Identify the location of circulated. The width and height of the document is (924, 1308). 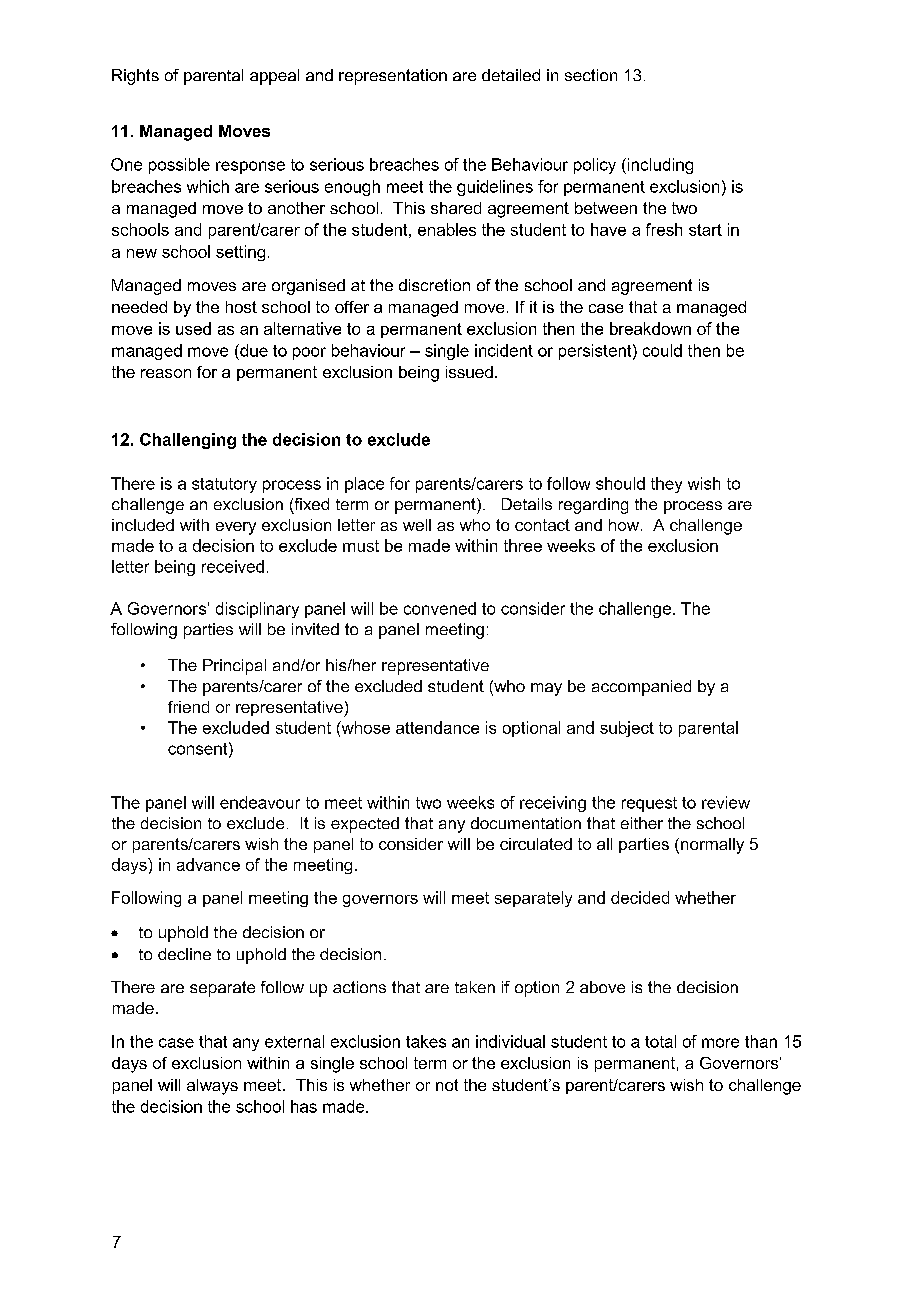
(536, 844).
